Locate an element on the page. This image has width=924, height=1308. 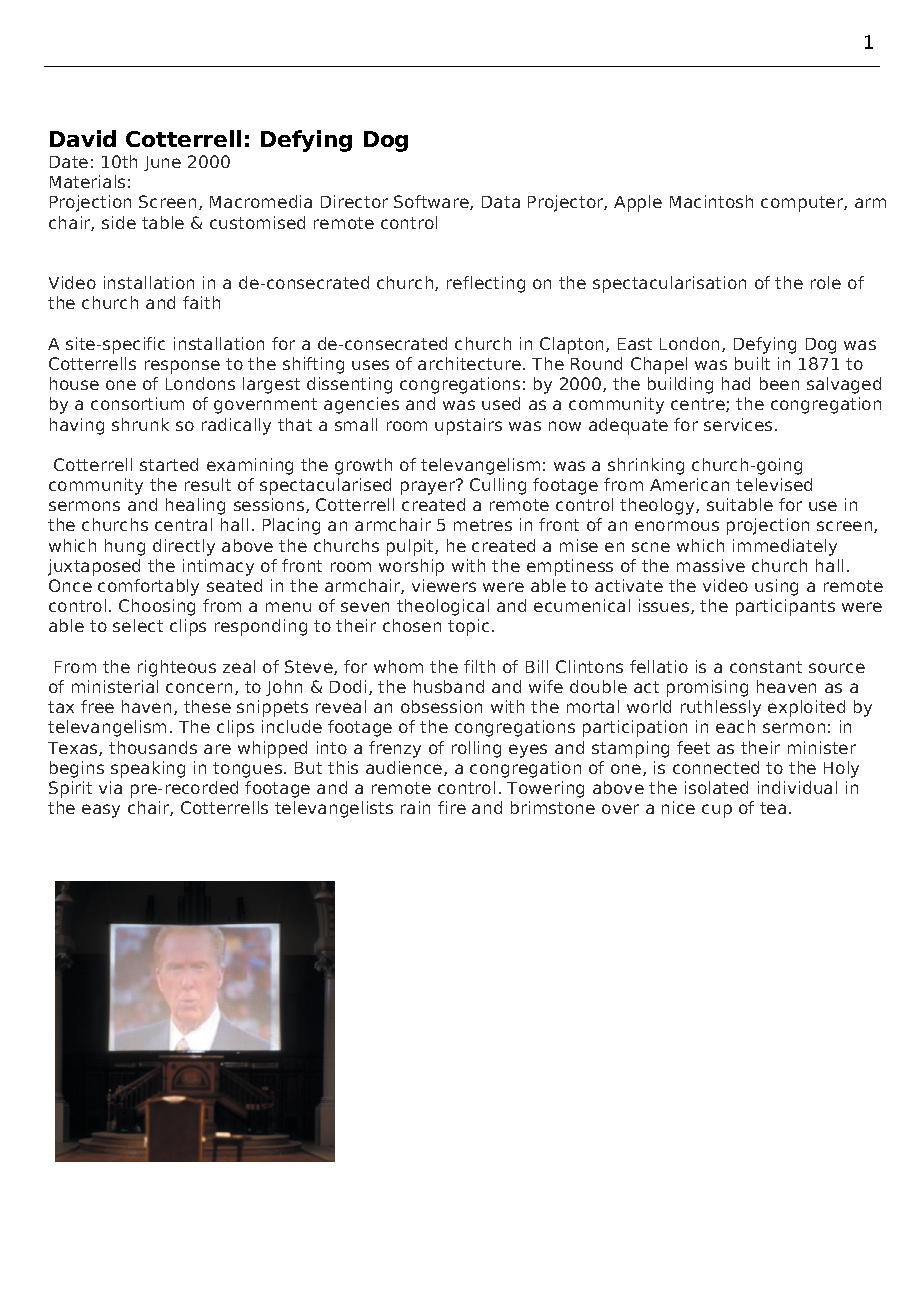
Apple is located at coordinates (638, 203).
